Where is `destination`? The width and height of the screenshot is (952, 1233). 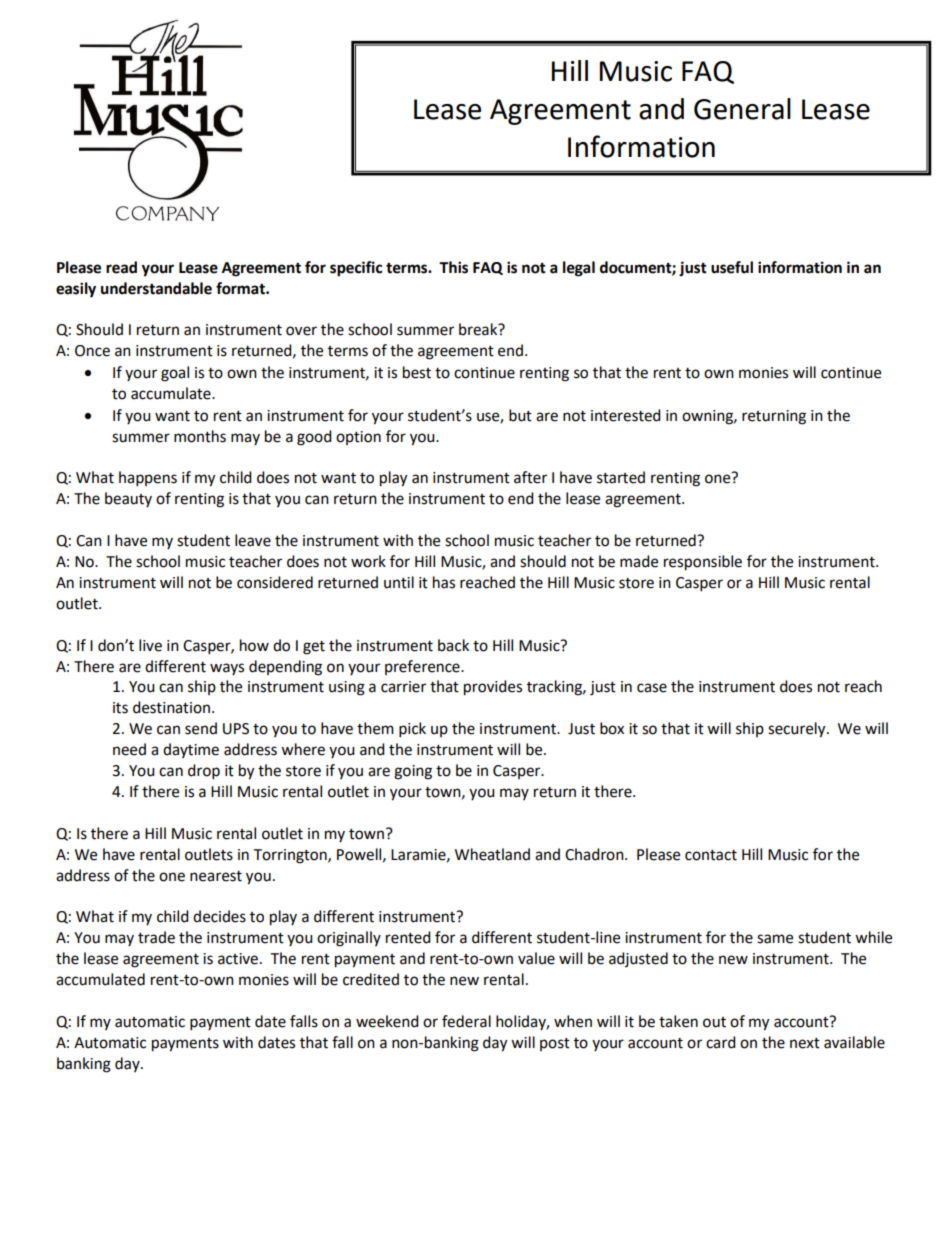
destination is located at coordinates (171, 707).
